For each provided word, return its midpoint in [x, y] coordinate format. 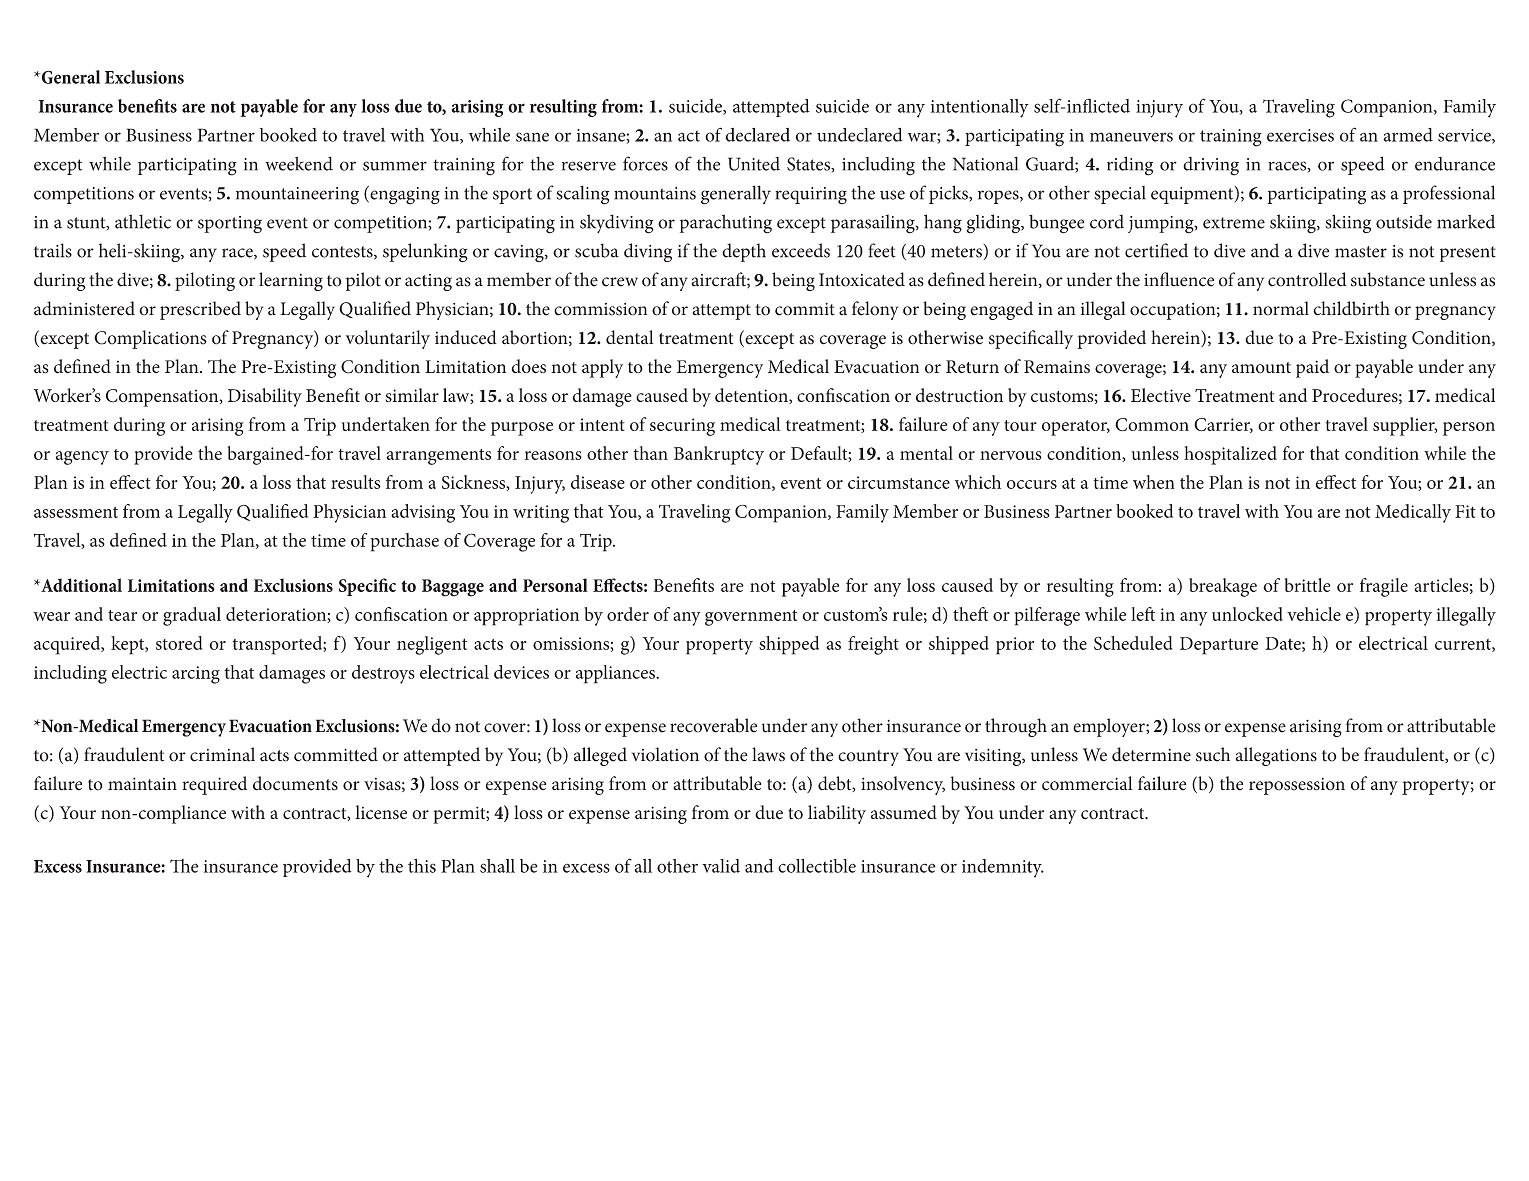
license [381, 812]
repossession [1297, 786]
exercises [1300, 135]
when [1154, 482]
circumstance [899, 482]
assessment [76, 512]
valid [721, 866]
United [754, 164]
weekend [299, 164]
